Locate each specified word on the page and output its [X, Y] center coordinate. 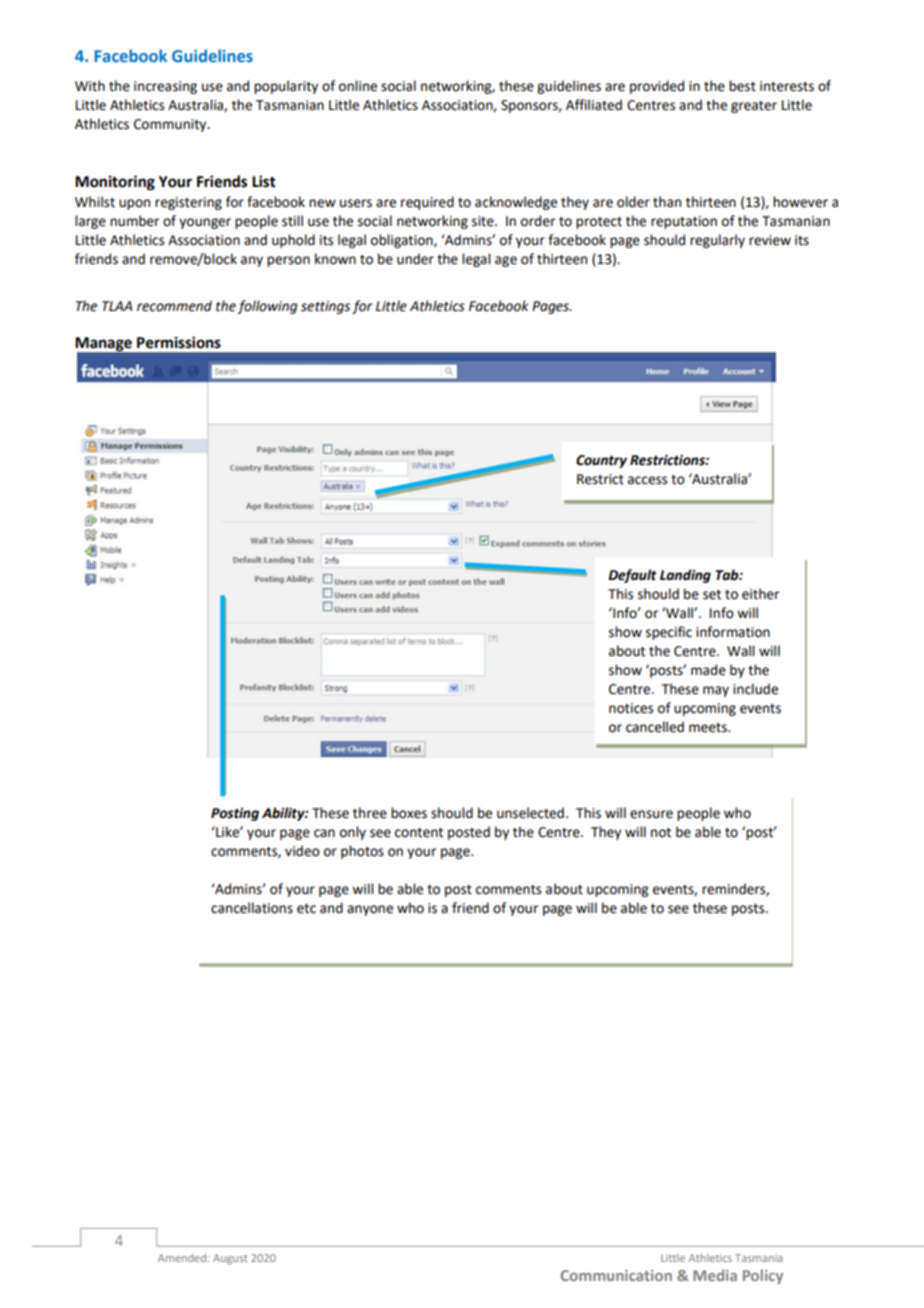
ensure [651, 814]
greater [754, 107]
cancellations [252, 908]
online [358, 86]
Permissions [179, 342]
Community [171, 125]
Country [601, 461]
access [647, 480]
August [230, 1259]
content [419, 833]
